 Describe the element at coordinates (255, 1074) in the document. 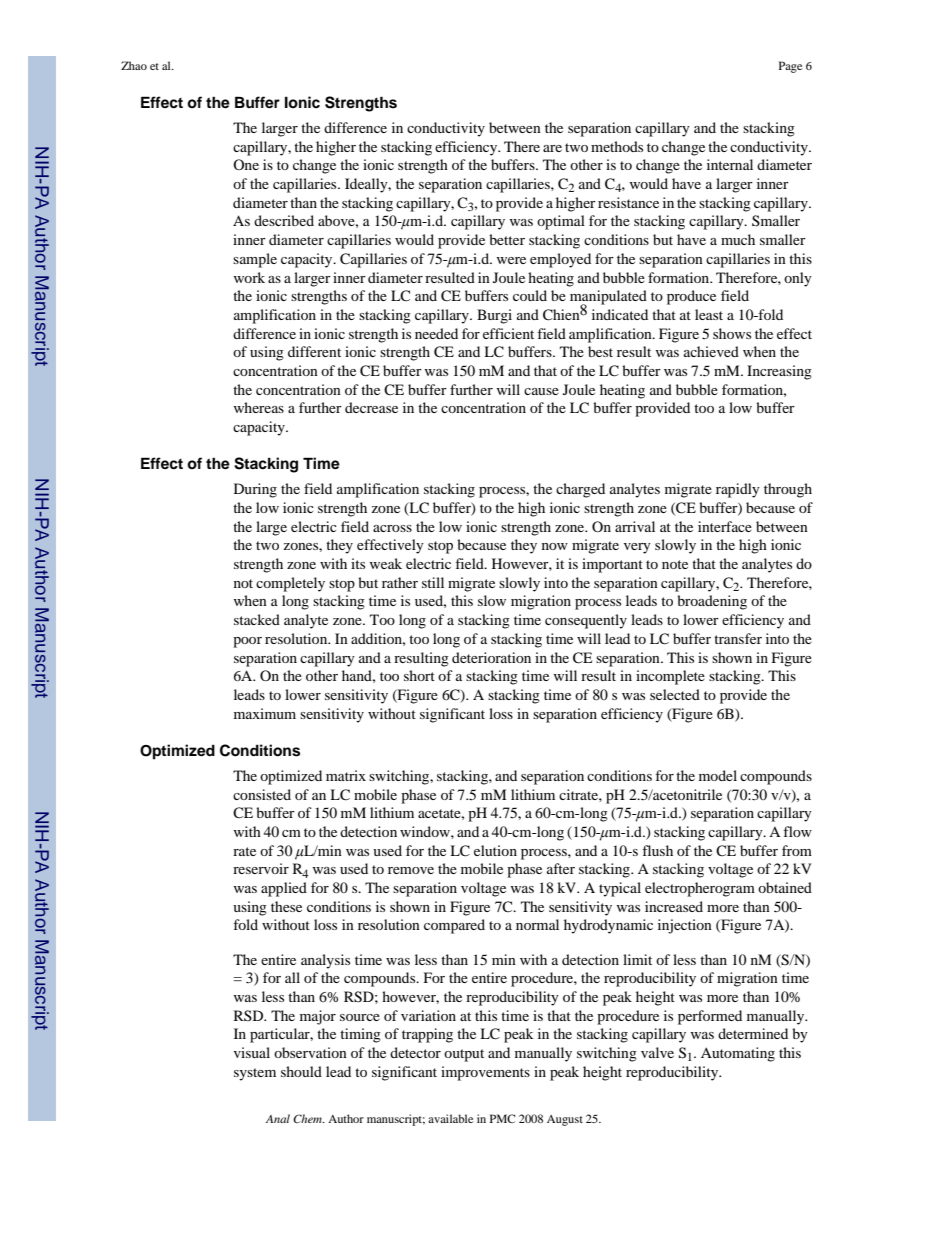

I see `system` at that location.
